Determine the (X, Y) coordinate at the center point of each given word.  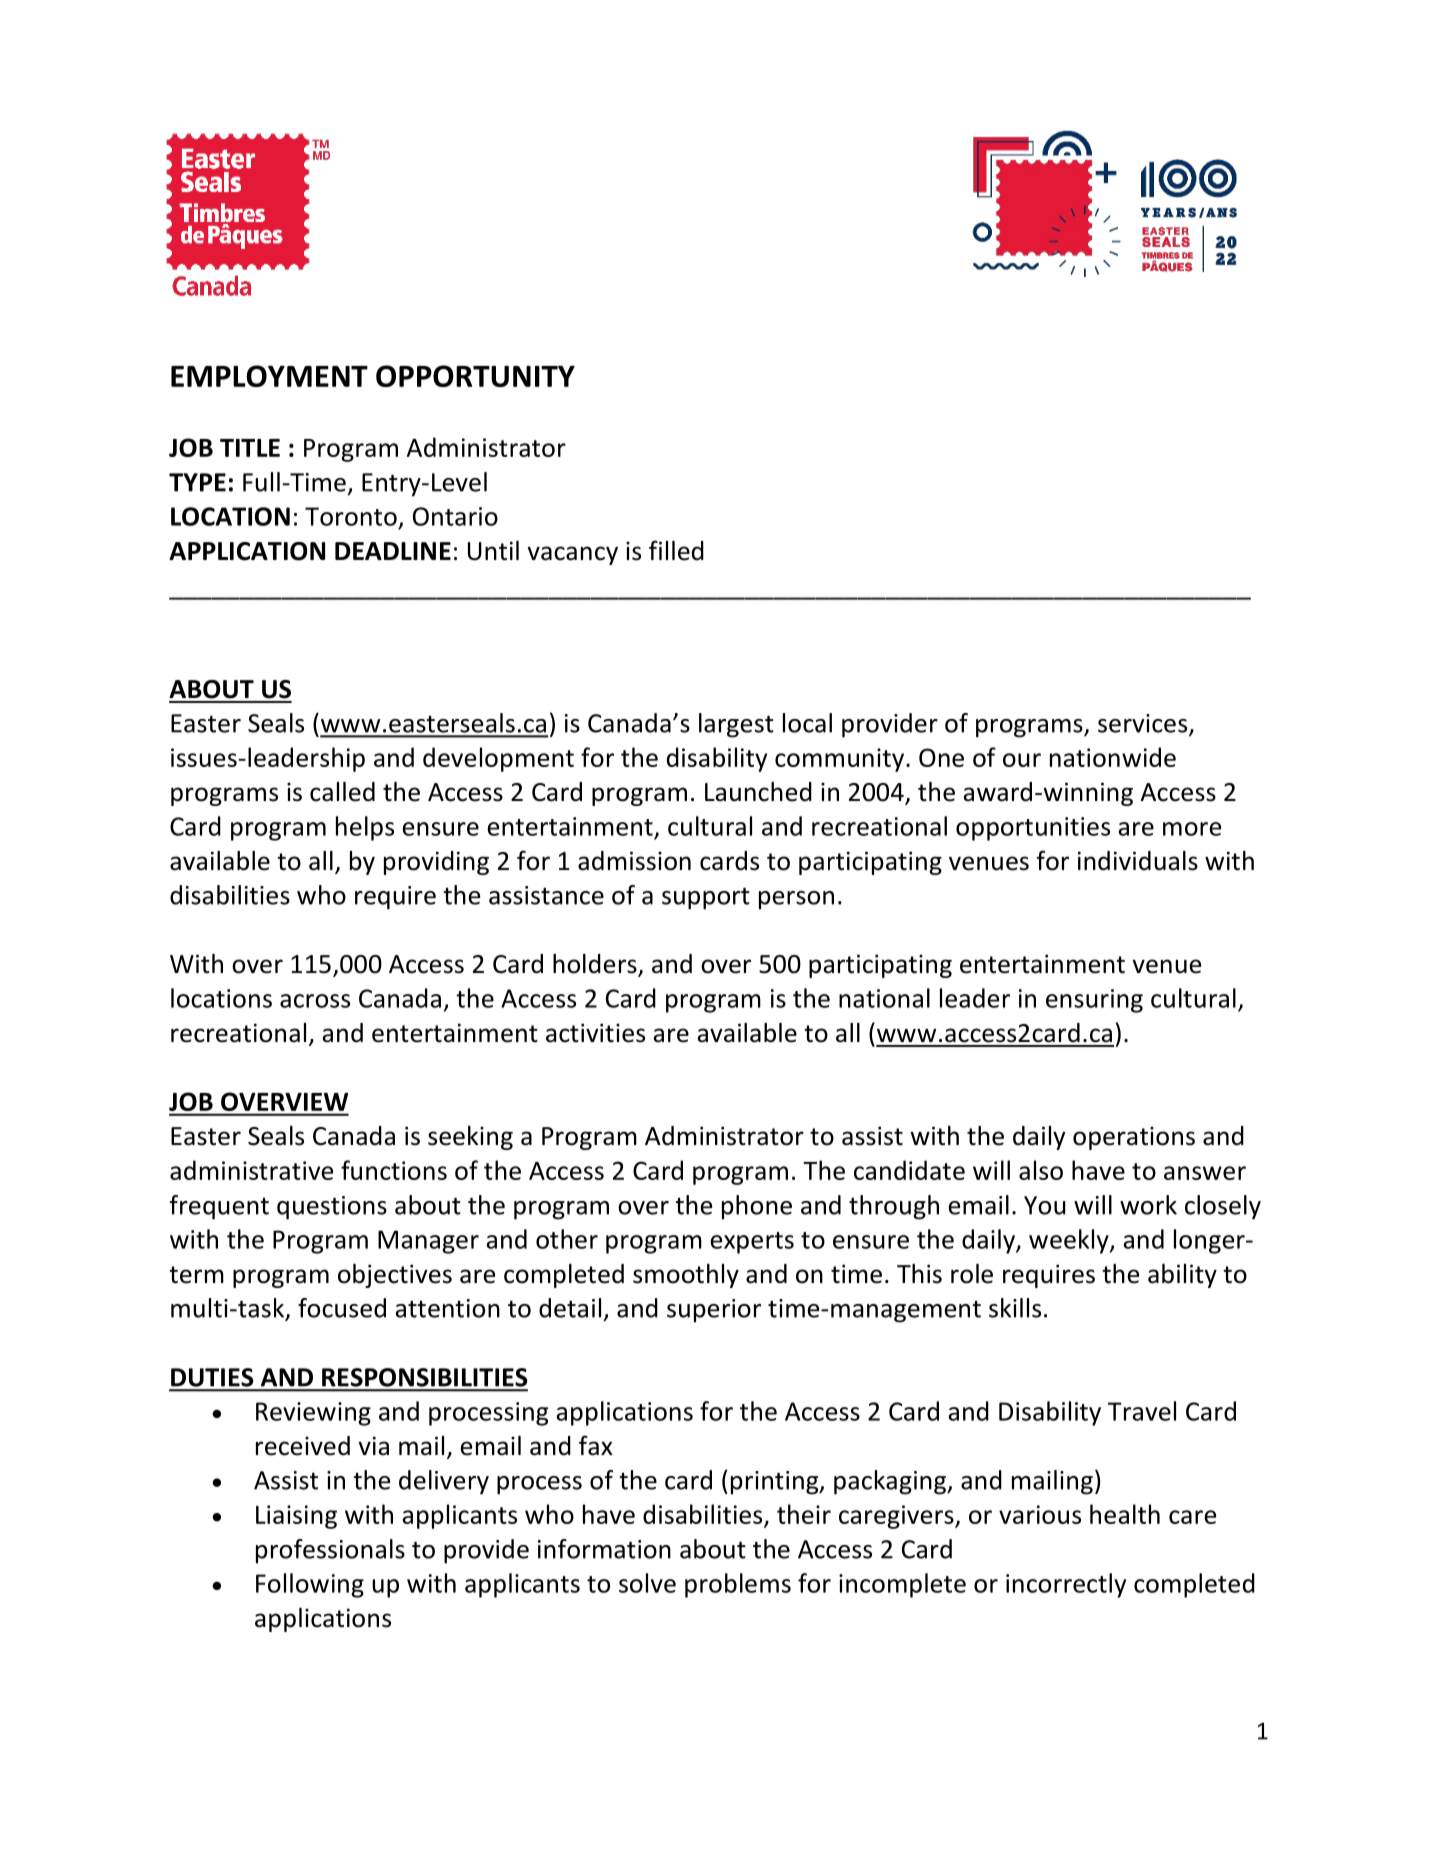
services (1144, 724)
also (1041, 1170)
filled (676, 550)
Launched (758, 792)
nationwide (1113, 757)
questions (332, 1208)
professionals (330, 1551)
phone (757, 1207)
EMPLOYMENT (269, 376)
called (342, 792)
